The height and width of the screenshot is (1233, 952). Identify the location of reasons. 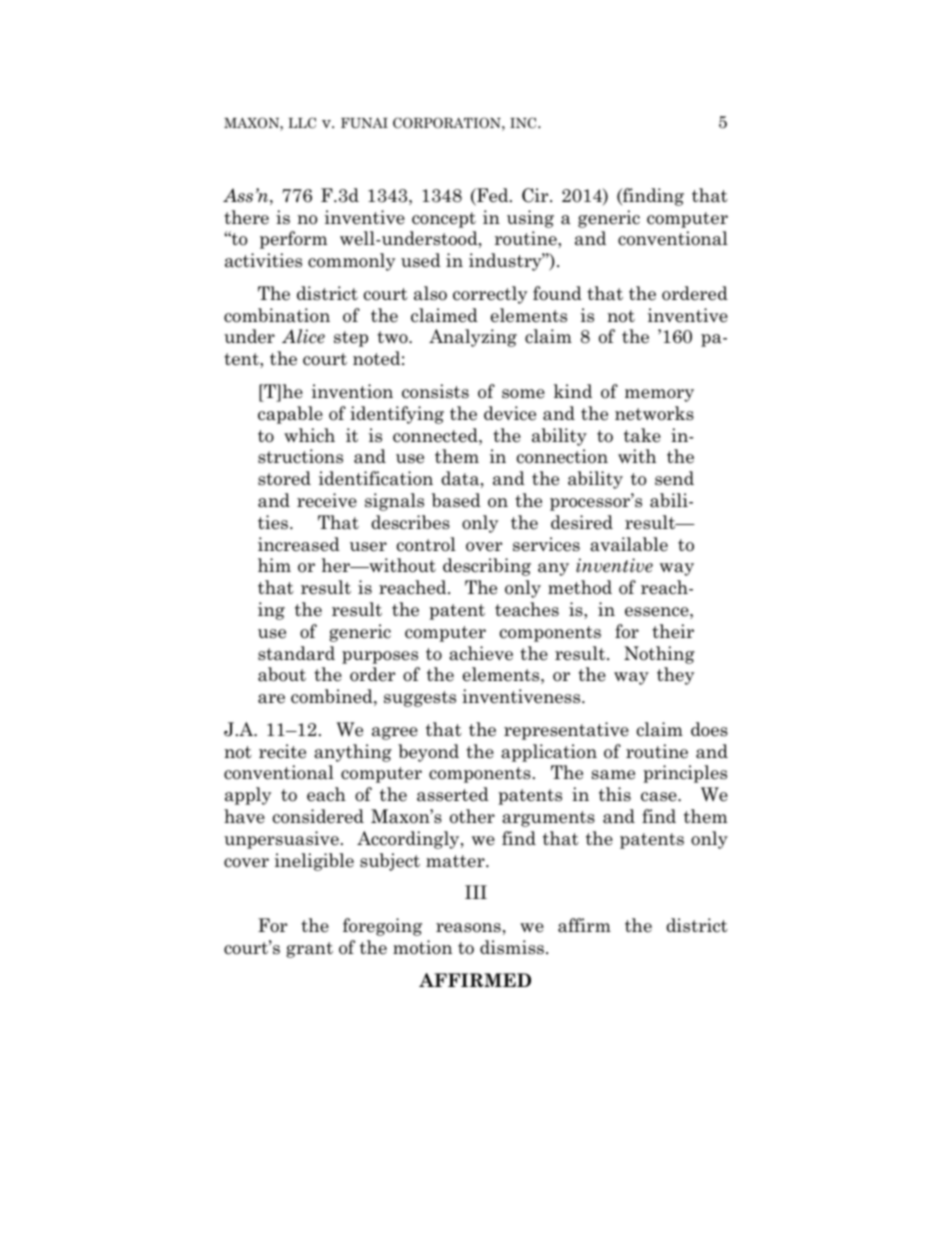
(468, 928).
